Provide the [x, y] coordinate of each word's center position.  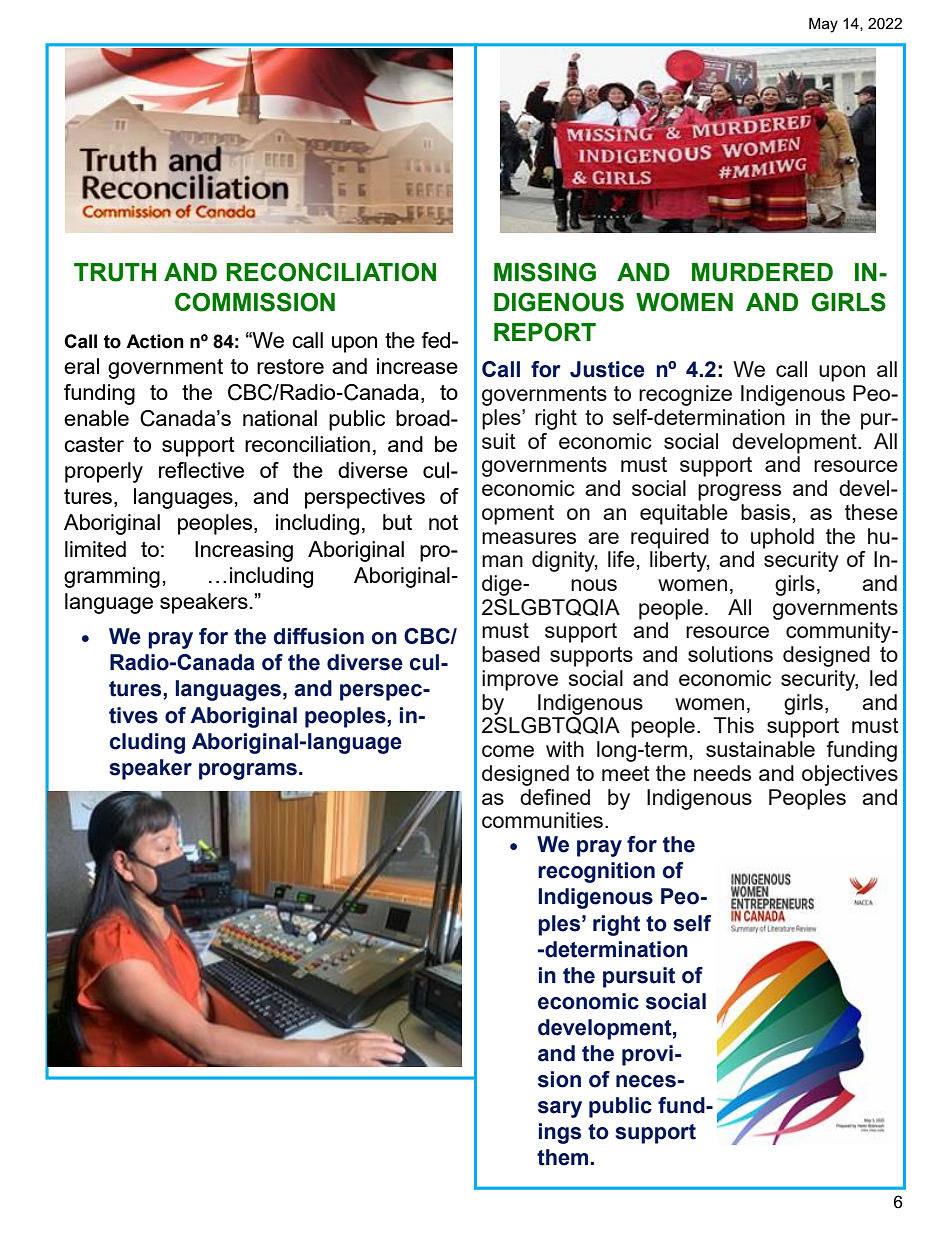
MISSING [545, 272]
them [562, 1157]
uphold [782, 538]
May [823, 25]
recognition [596, 872]
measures [529, 538]
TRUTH [115, 272]
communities [542, 820]
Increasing [244, 551]
